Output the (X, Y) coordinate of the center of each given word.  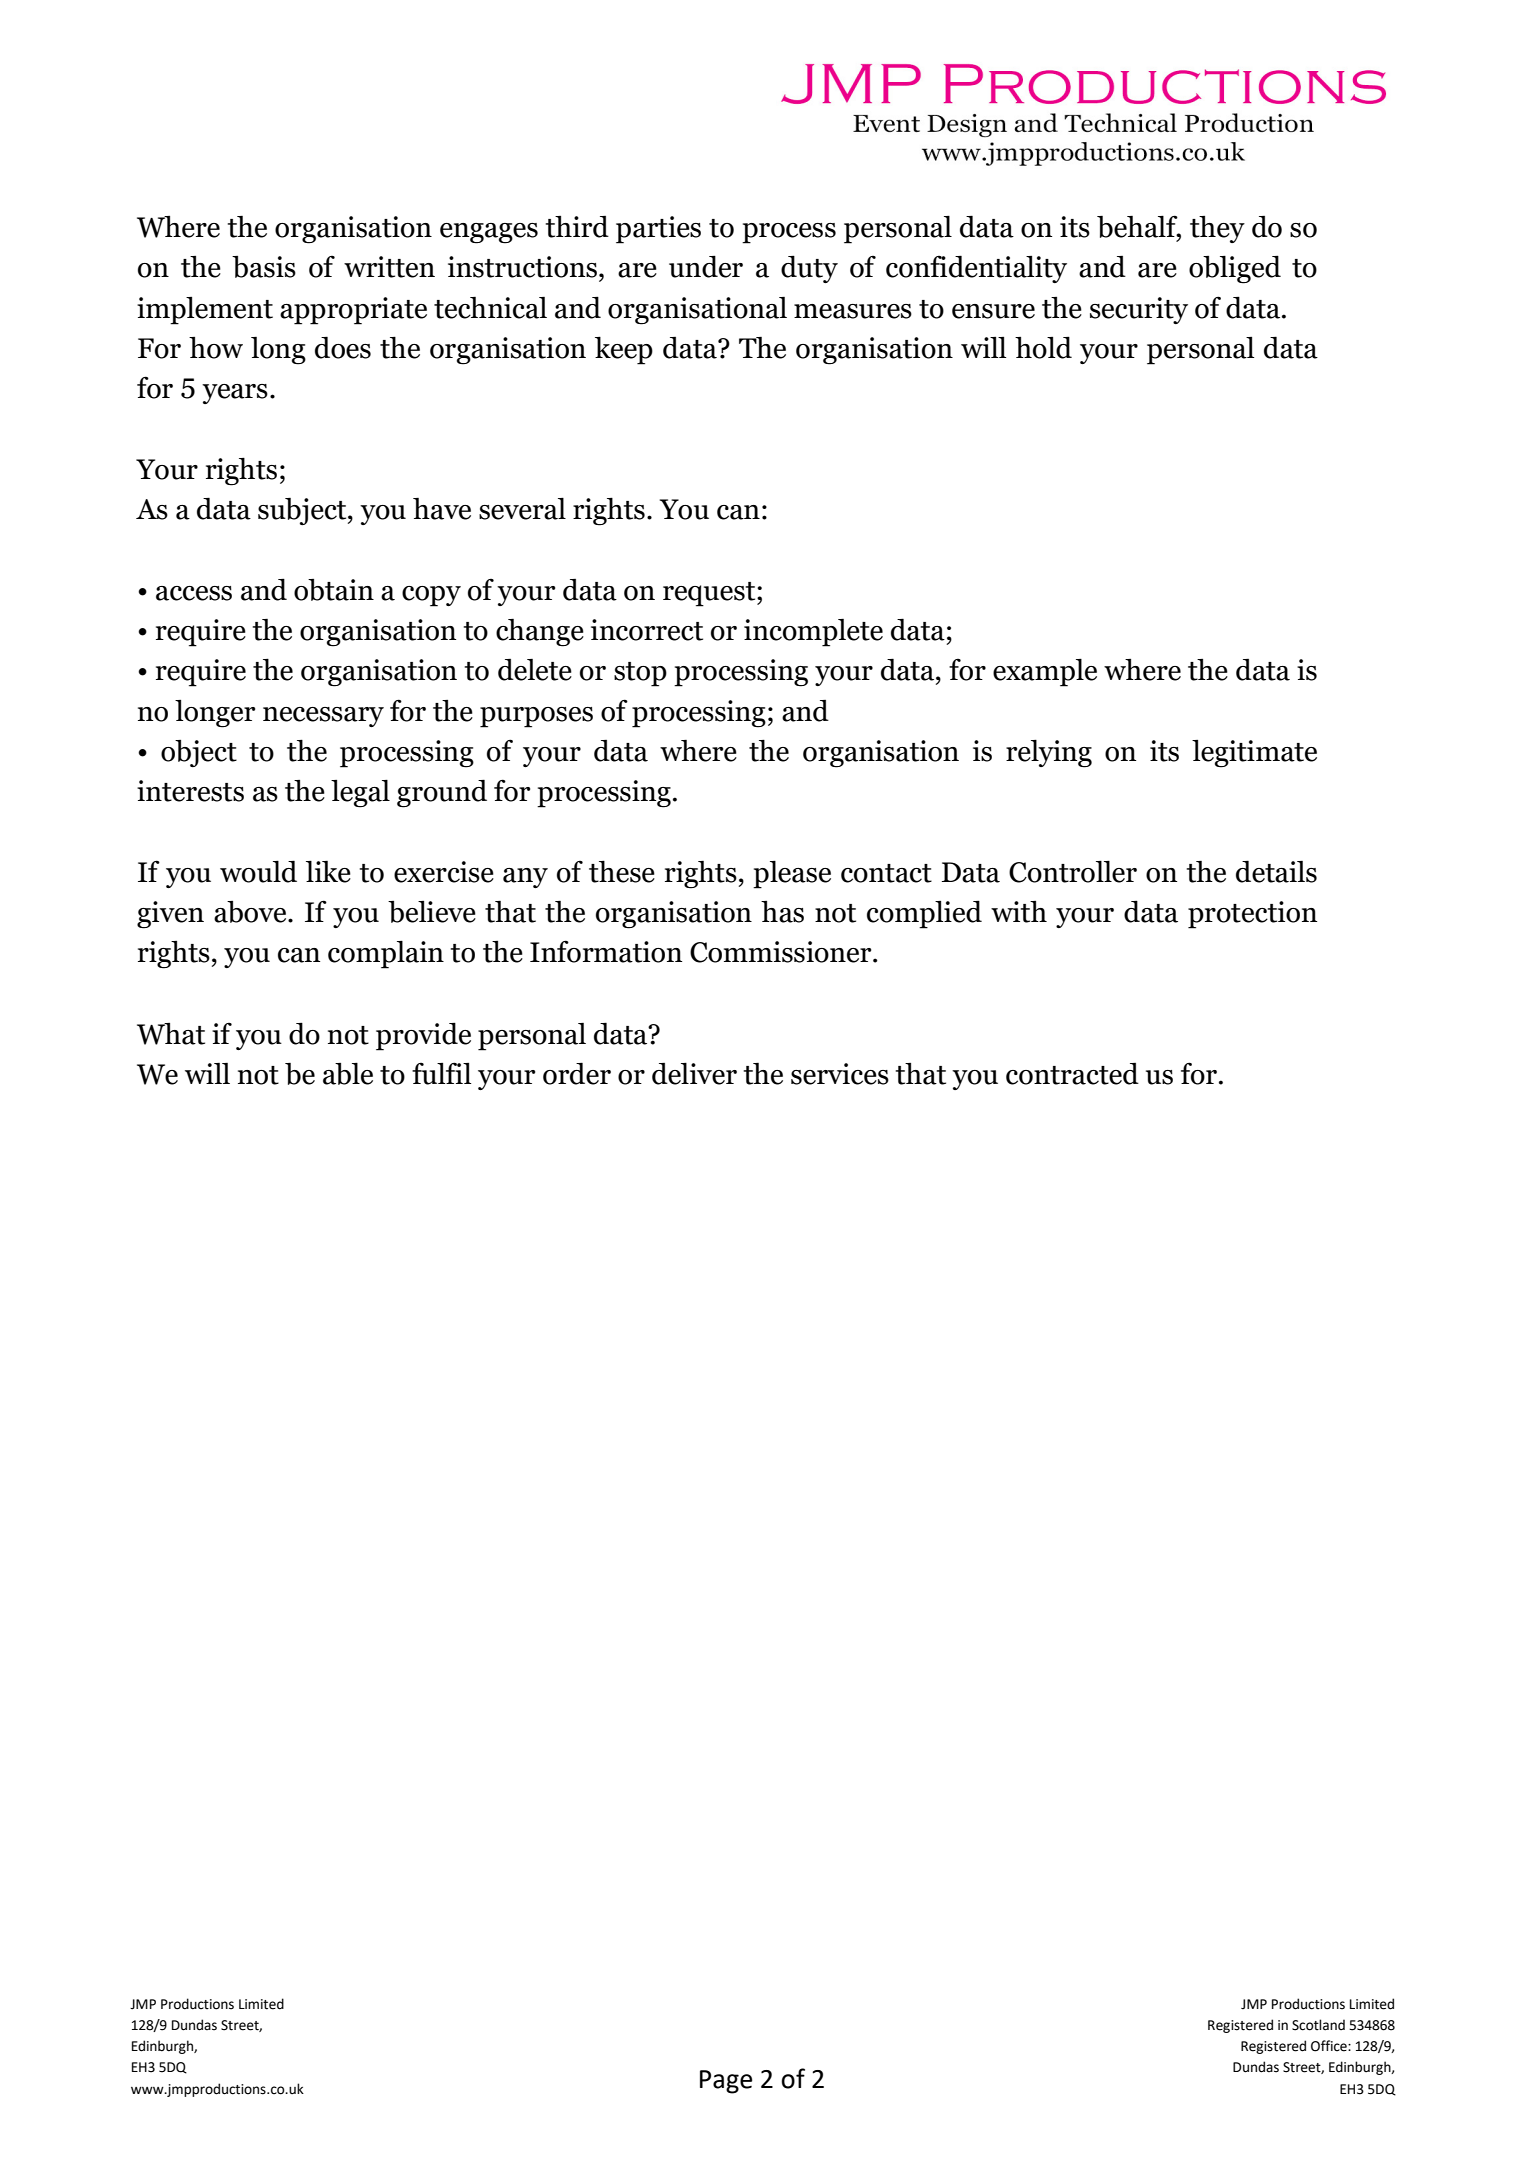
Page (726, 2082)
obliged (1235, 269)
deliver (694, 1073)
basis (264, 267)
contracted (1072, 1074)
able (348, 1073)
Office (1330, 2046)
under (706, 266)
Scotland (1318, 2025)
